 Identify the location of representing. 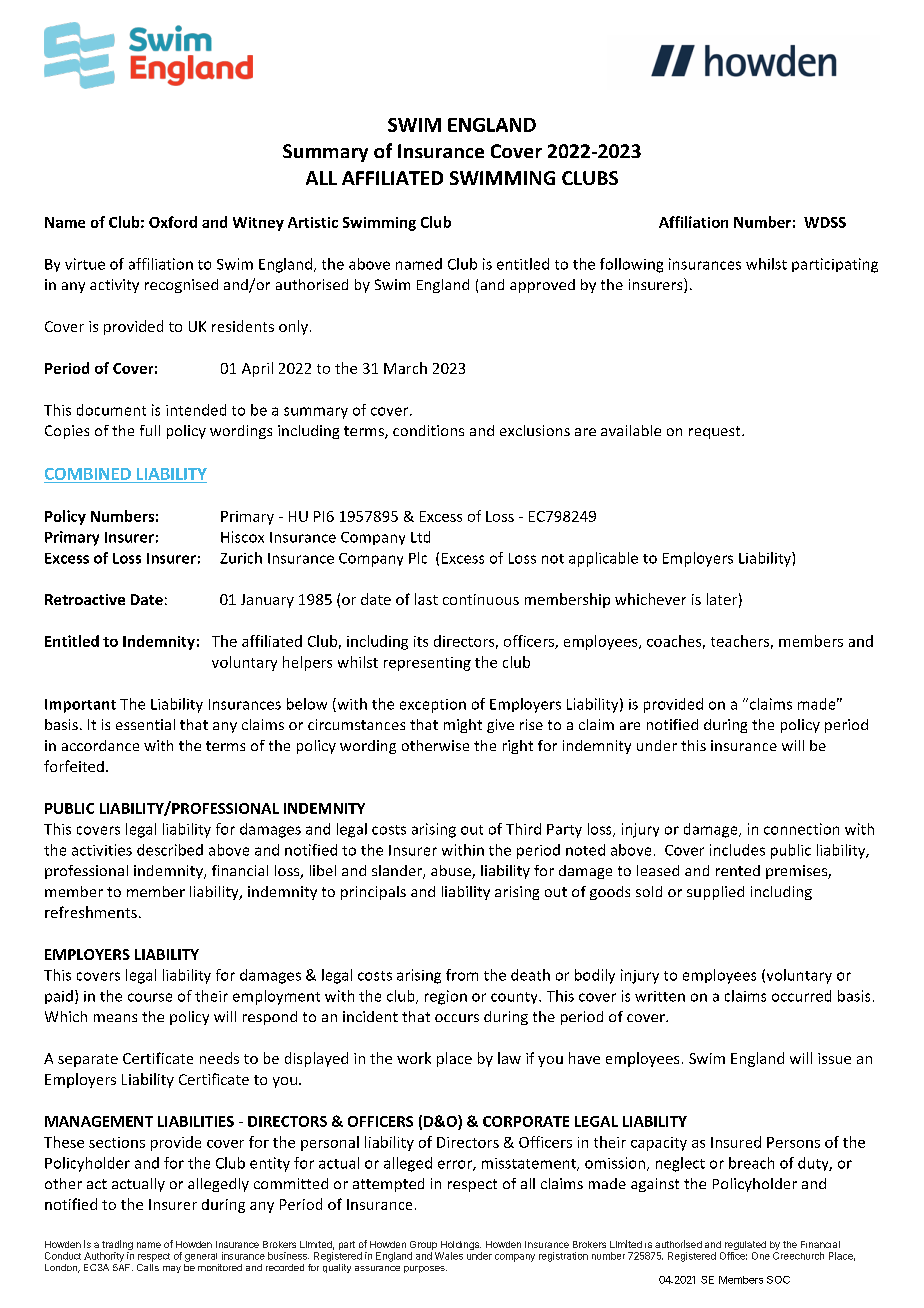
(427, 664).
